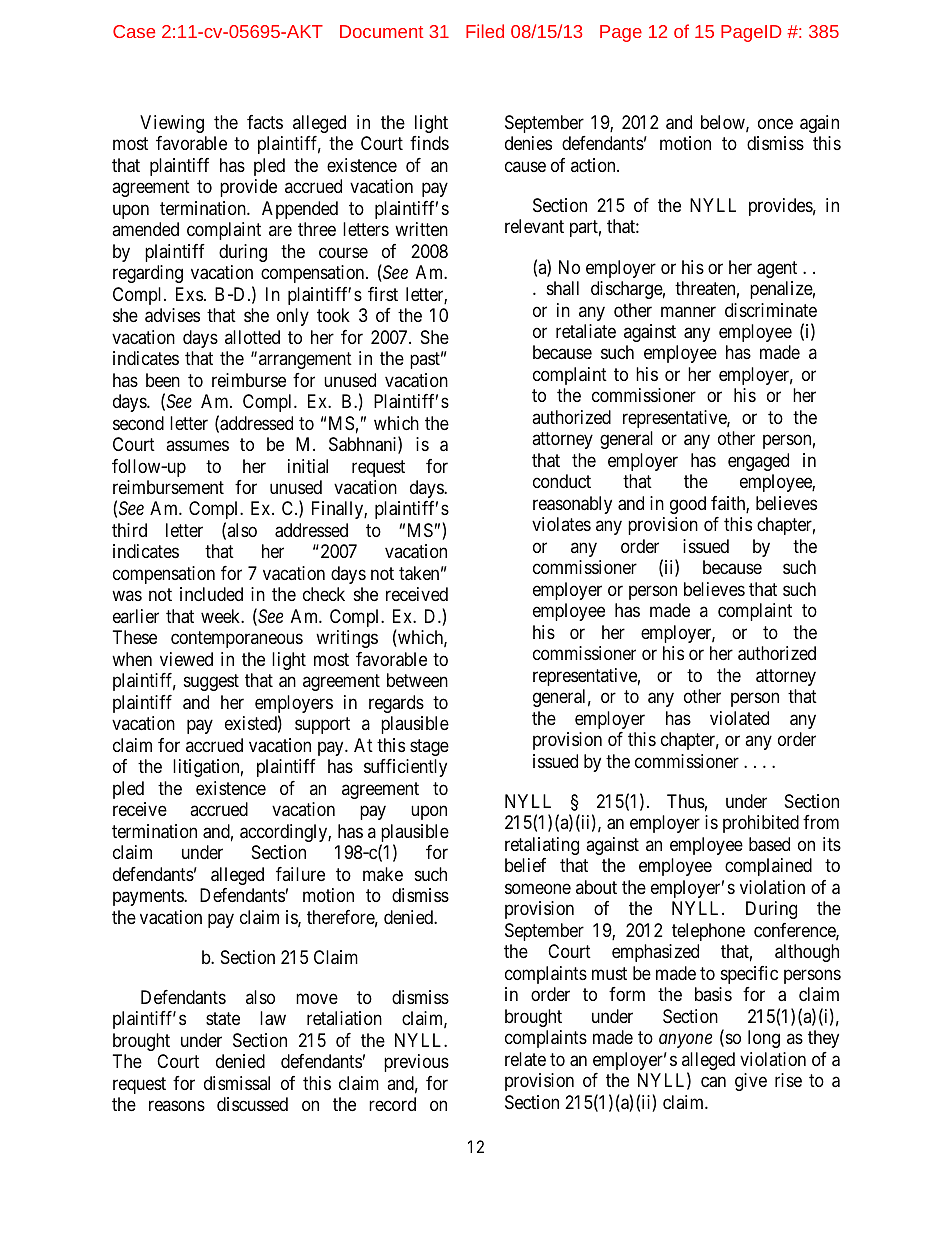 The width and height of the page is (952, 1233). Describe the element at coordinates (252, 1104) in the page. I see `discussed` at that location.
